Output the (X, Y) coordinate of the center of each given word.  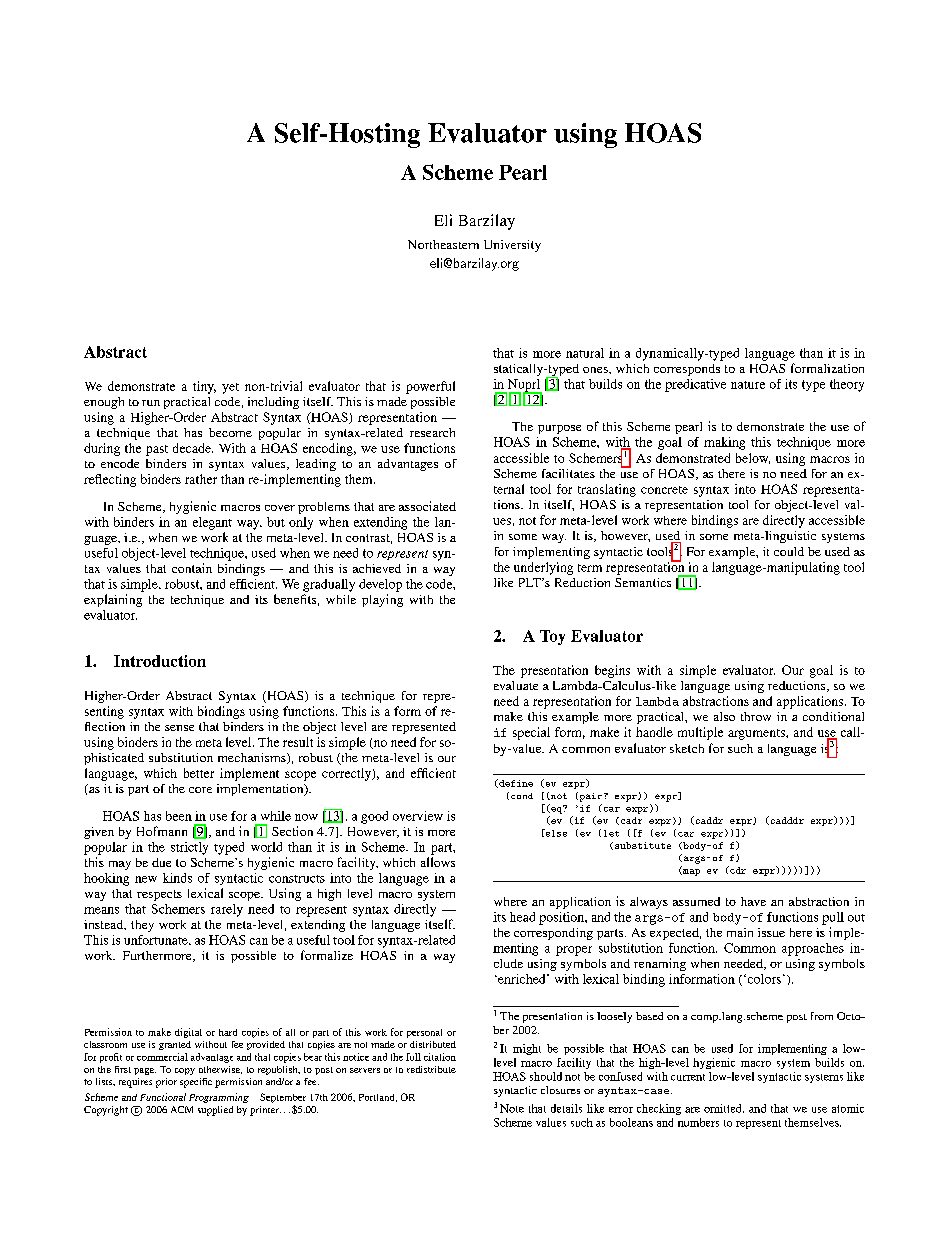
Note (512, 1108)
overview (418, 816)
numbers (698, 1122)
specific (196, 1083)
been (179, 816)
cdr (737, 870)
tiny (204, 387)
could (789, 551)
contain (192, 568)
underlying (543, 568)
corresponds (687, 370)
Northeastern (443, 244)
